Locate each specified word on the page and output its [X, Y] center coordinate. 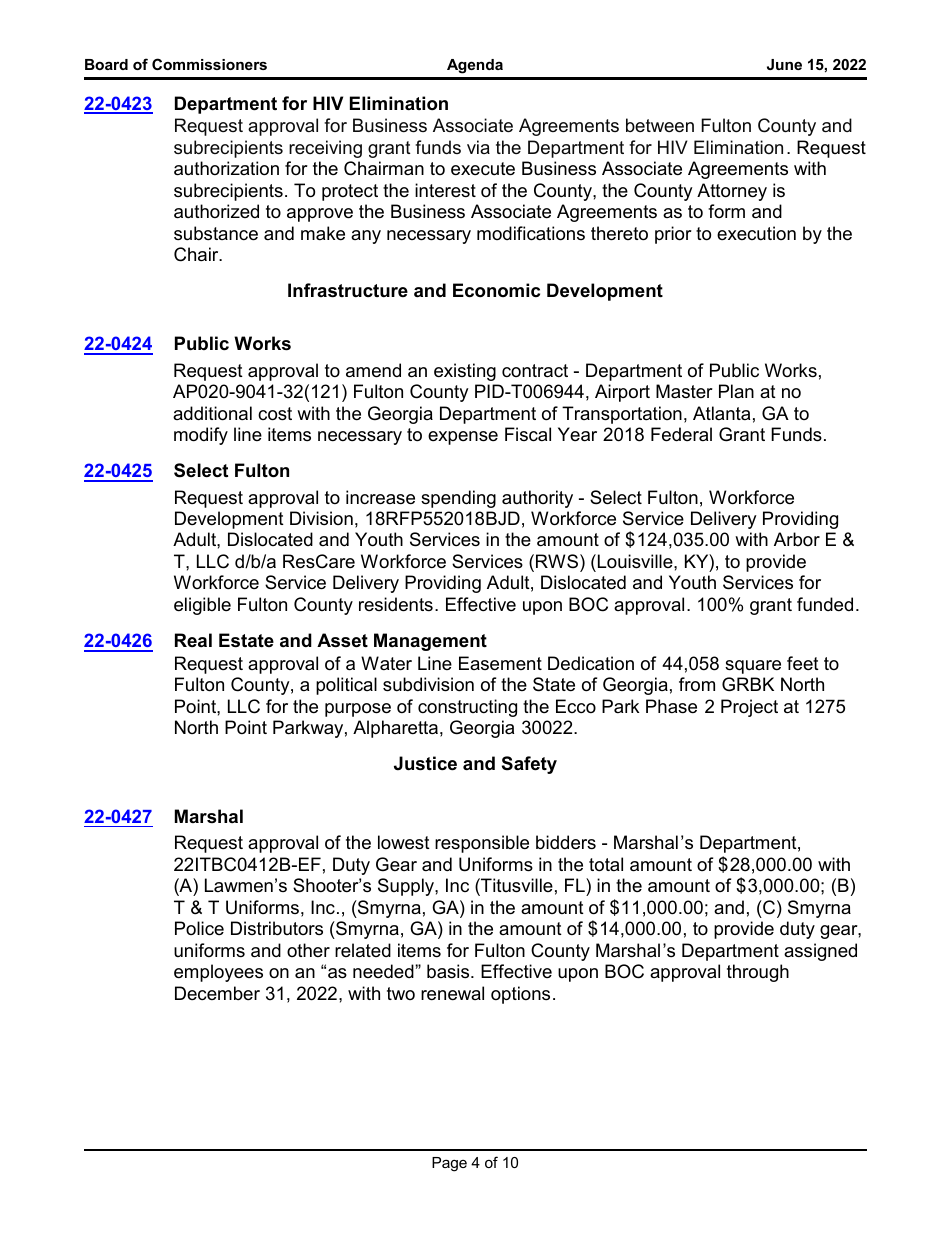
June [784, 64]
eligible [202, 606]
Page [449, 1164]
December [217, 993]
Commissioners [209, 64]
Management [430, 642]
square [753, 667]
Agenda [475, 66]
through [758, 973]
